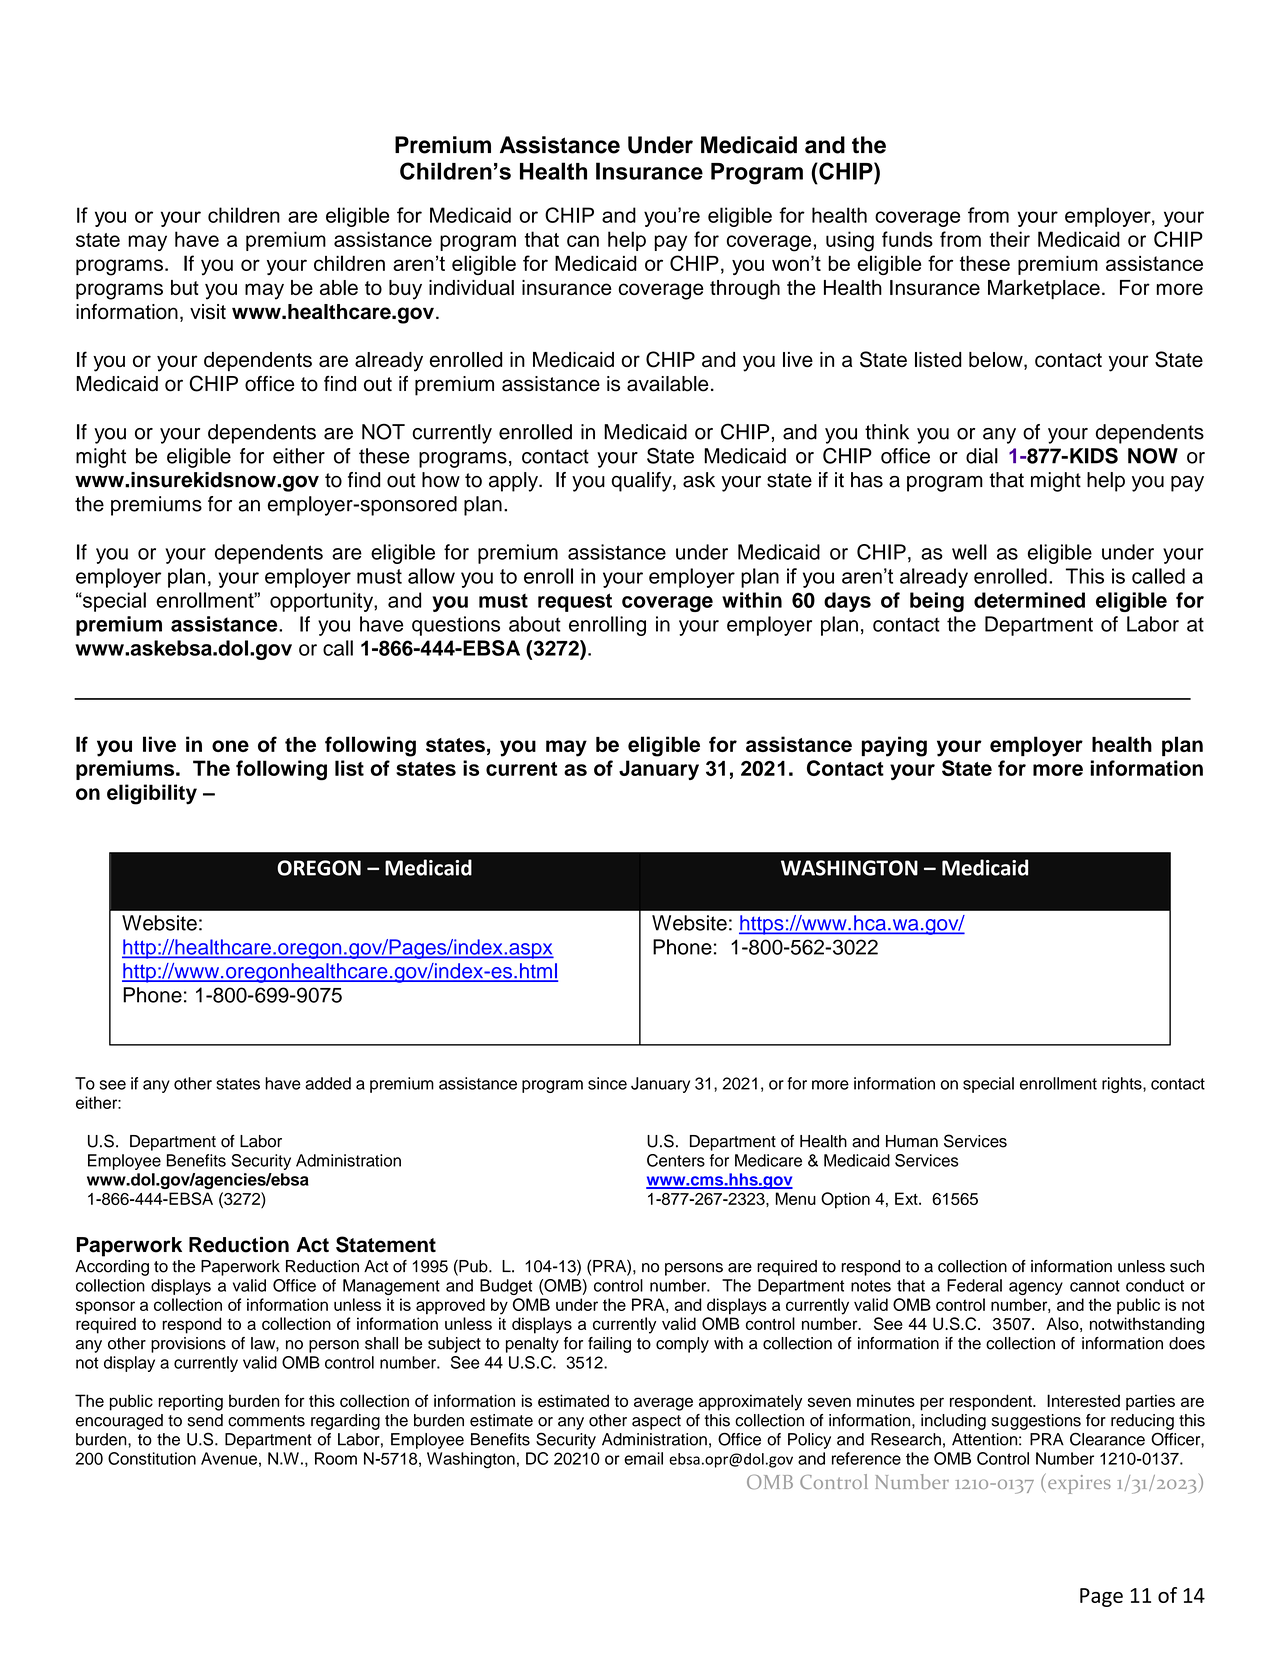  Describe the element at coordinates (607, 1083) in the screenshot. I see `since` at that location.
